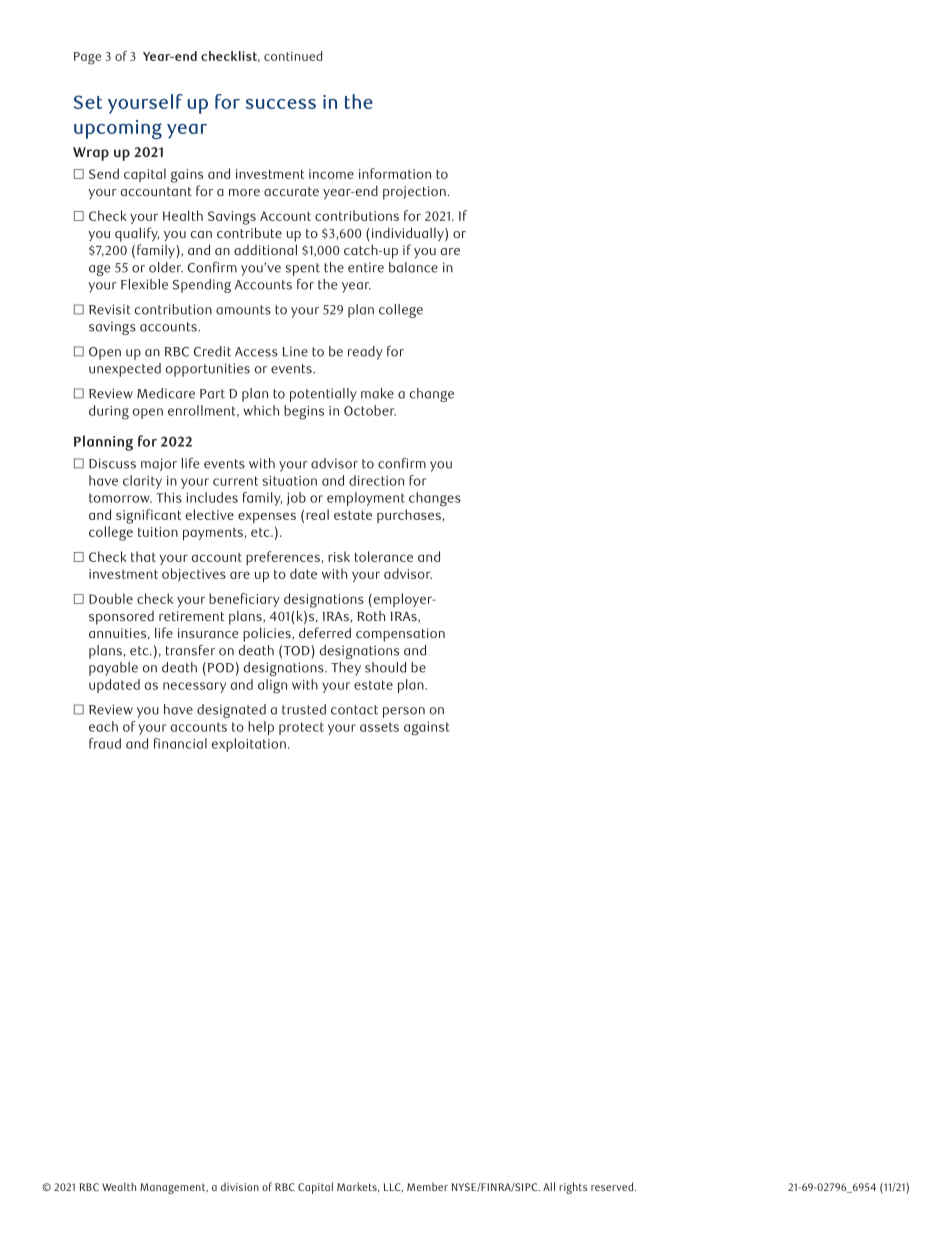  What do you see at coordinates (409, 516) in the document?
I see `purchases` at bounding box center [409, 516].
